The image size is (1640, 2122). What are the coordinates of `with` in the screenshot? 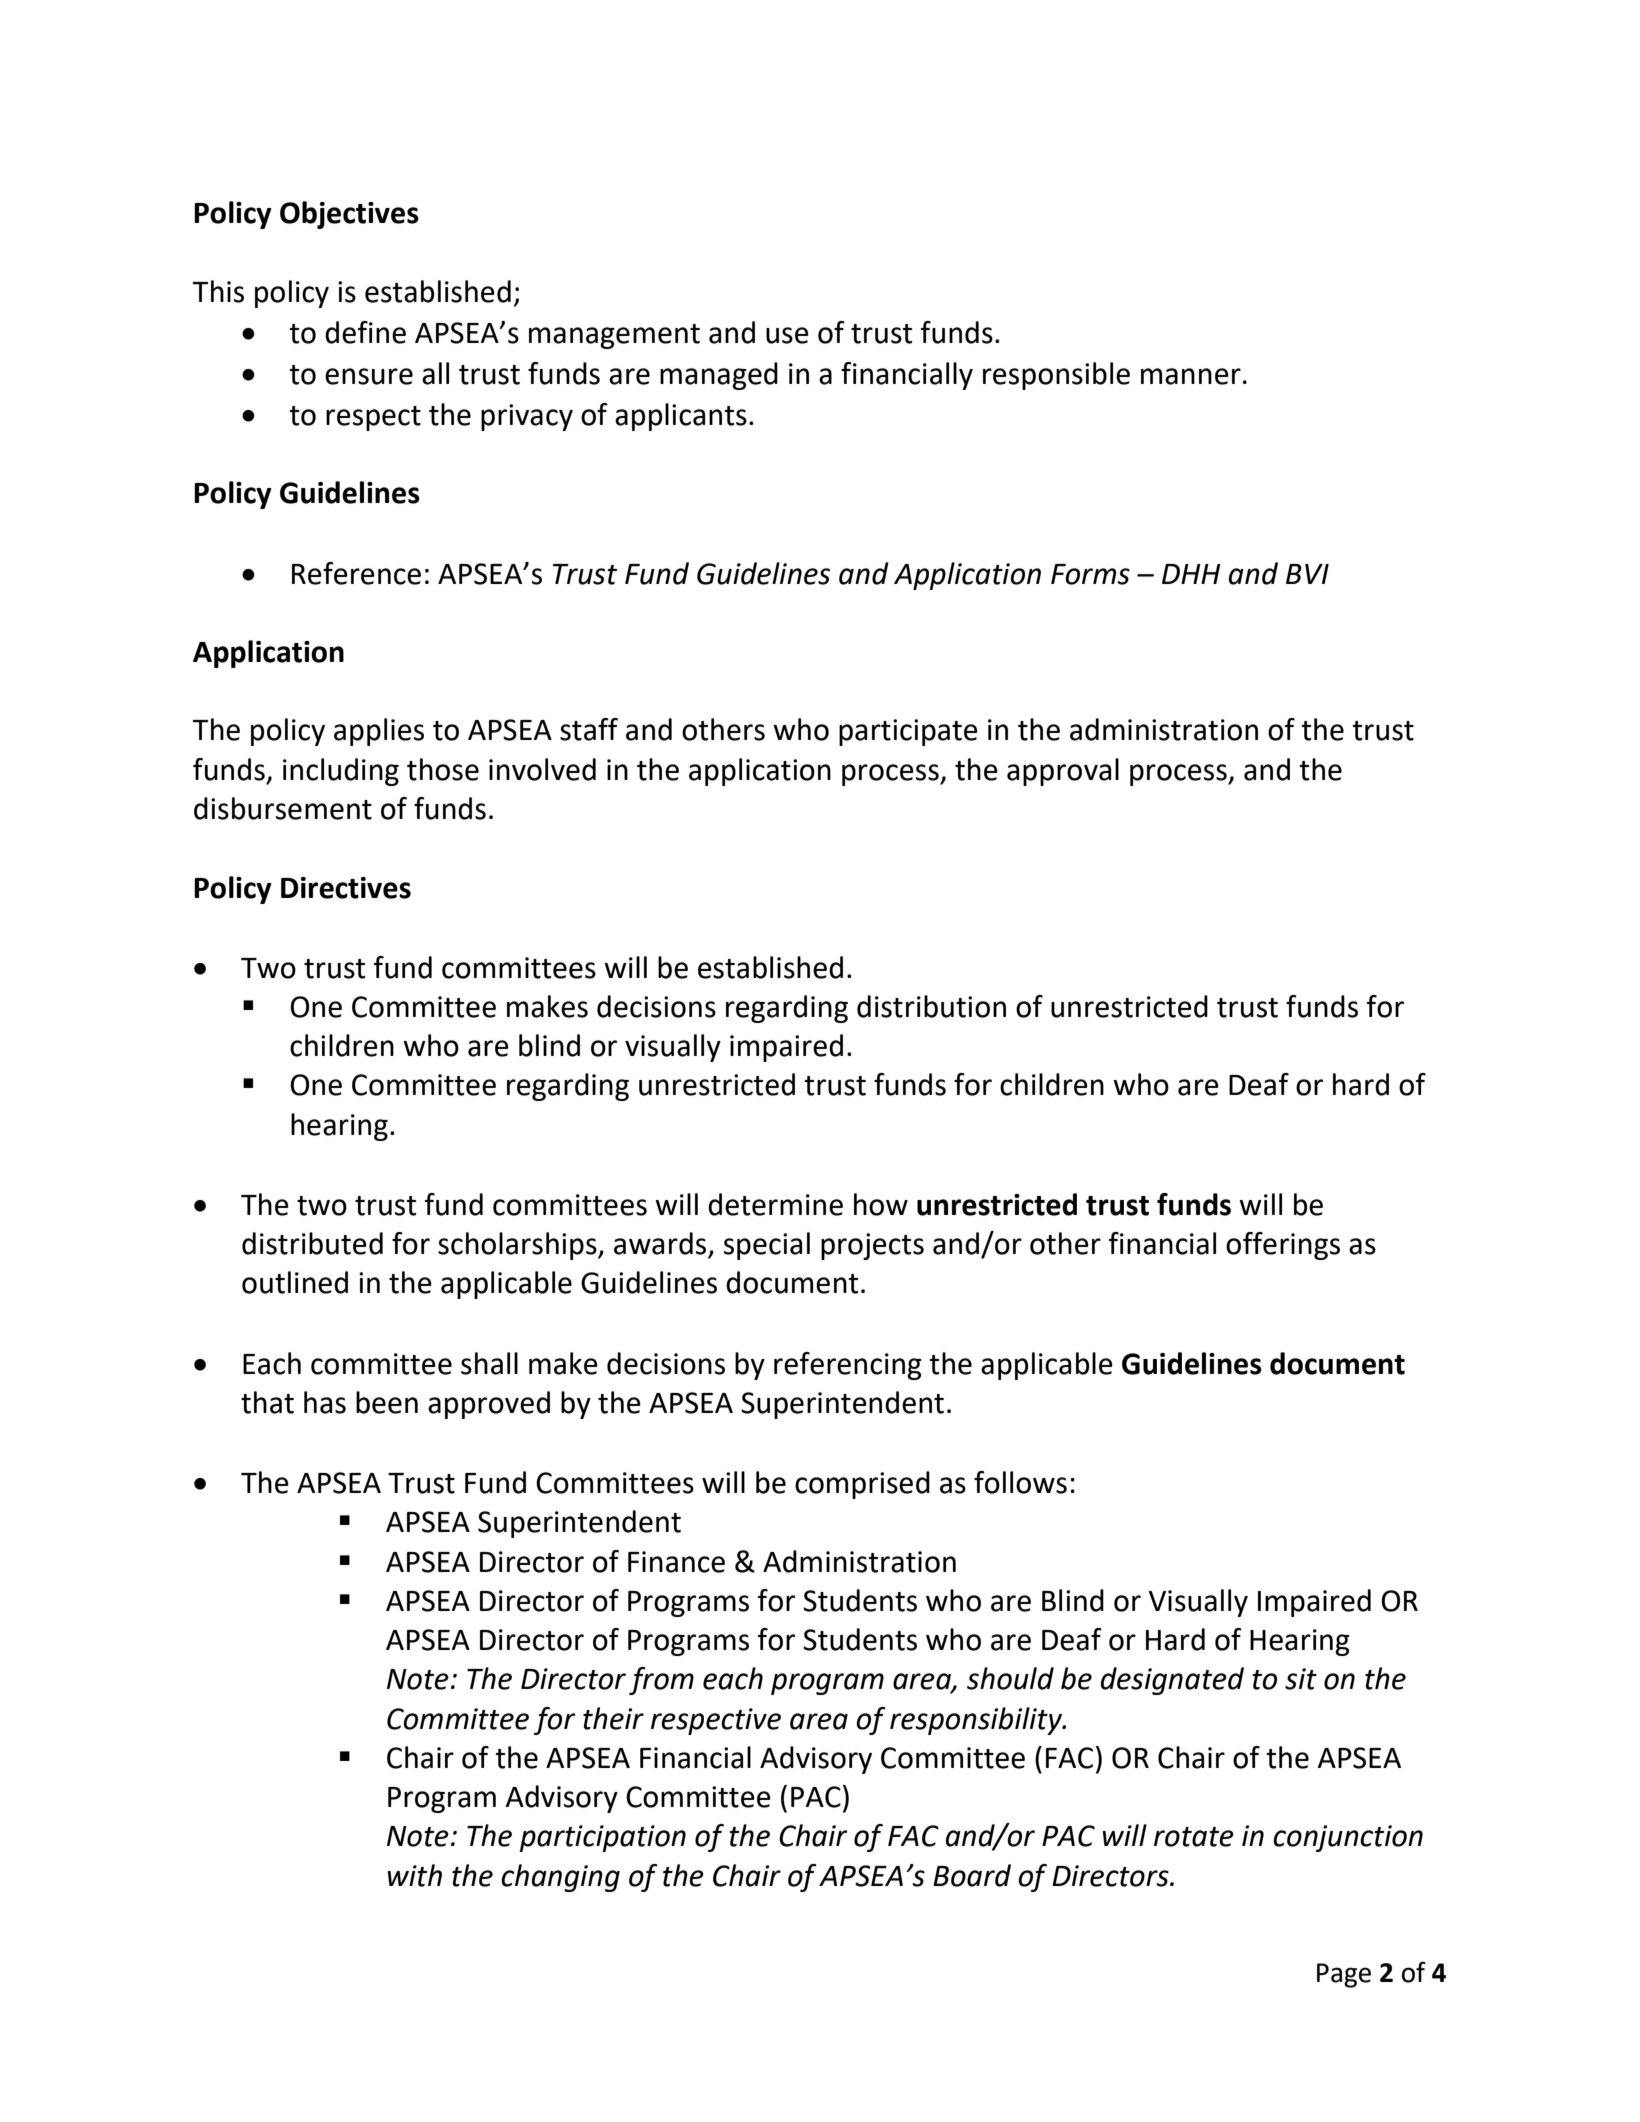 It's located at (415, 1875).
